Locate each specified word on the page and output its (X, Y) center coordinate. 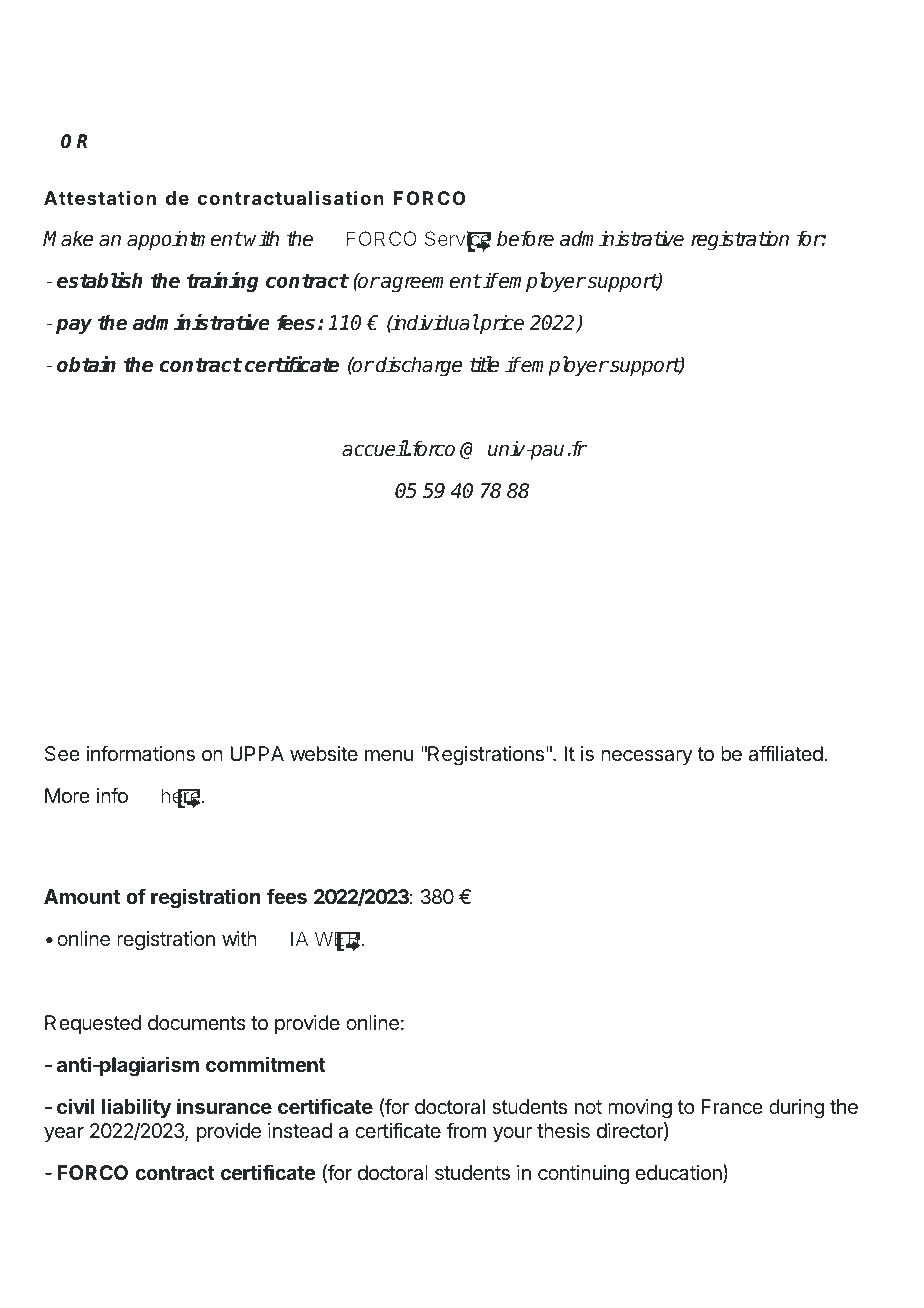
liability (136, 1108)
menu (389, 755)
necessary (647, 757)
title (484, 364)
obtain (86, 364)
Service (458, 240)
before (525, 238)
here (181, 797)
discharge (419, 366)
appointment (184, 240)
